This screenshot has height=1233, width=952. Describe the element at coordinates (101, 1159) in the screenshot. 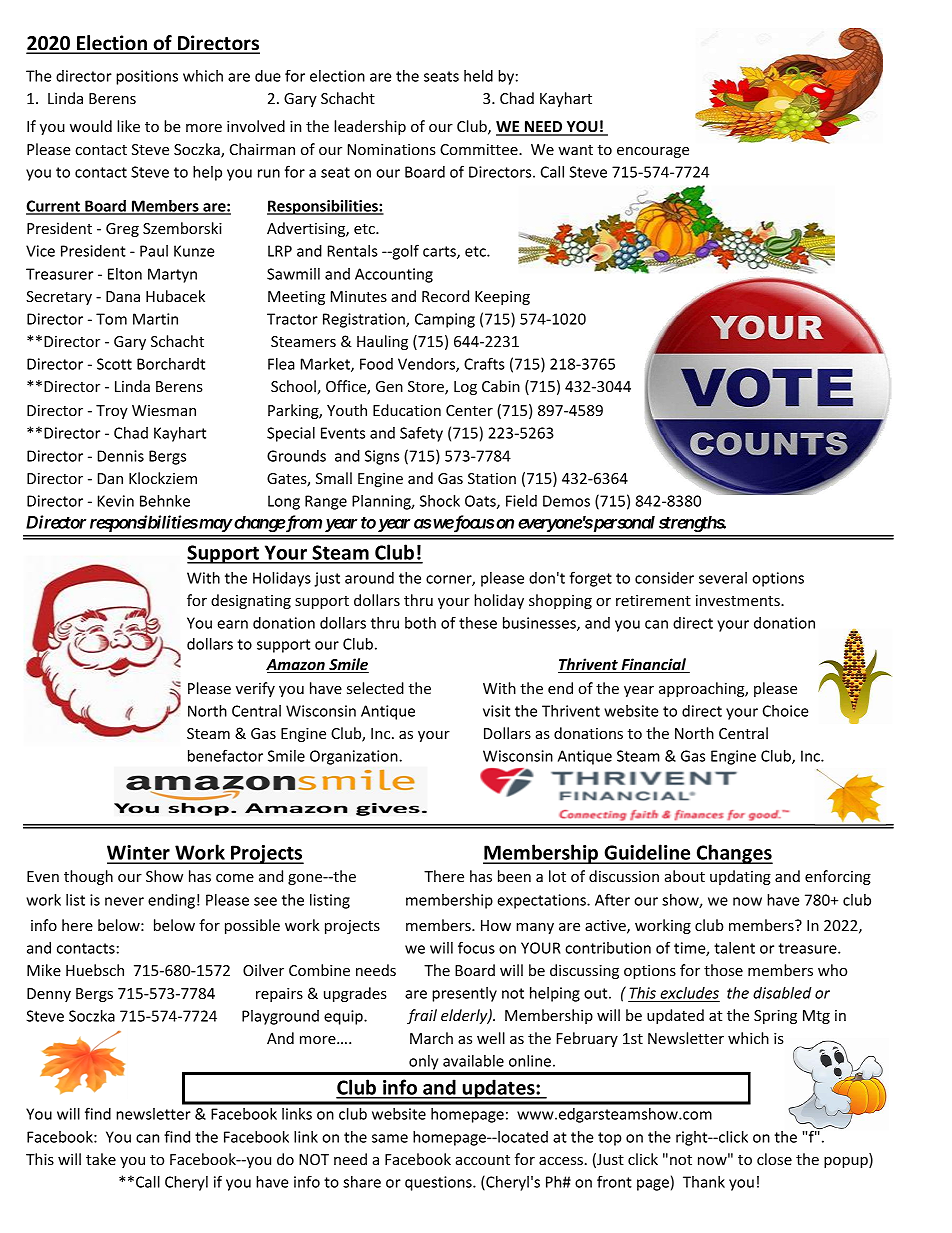

I see `take` at that location.
